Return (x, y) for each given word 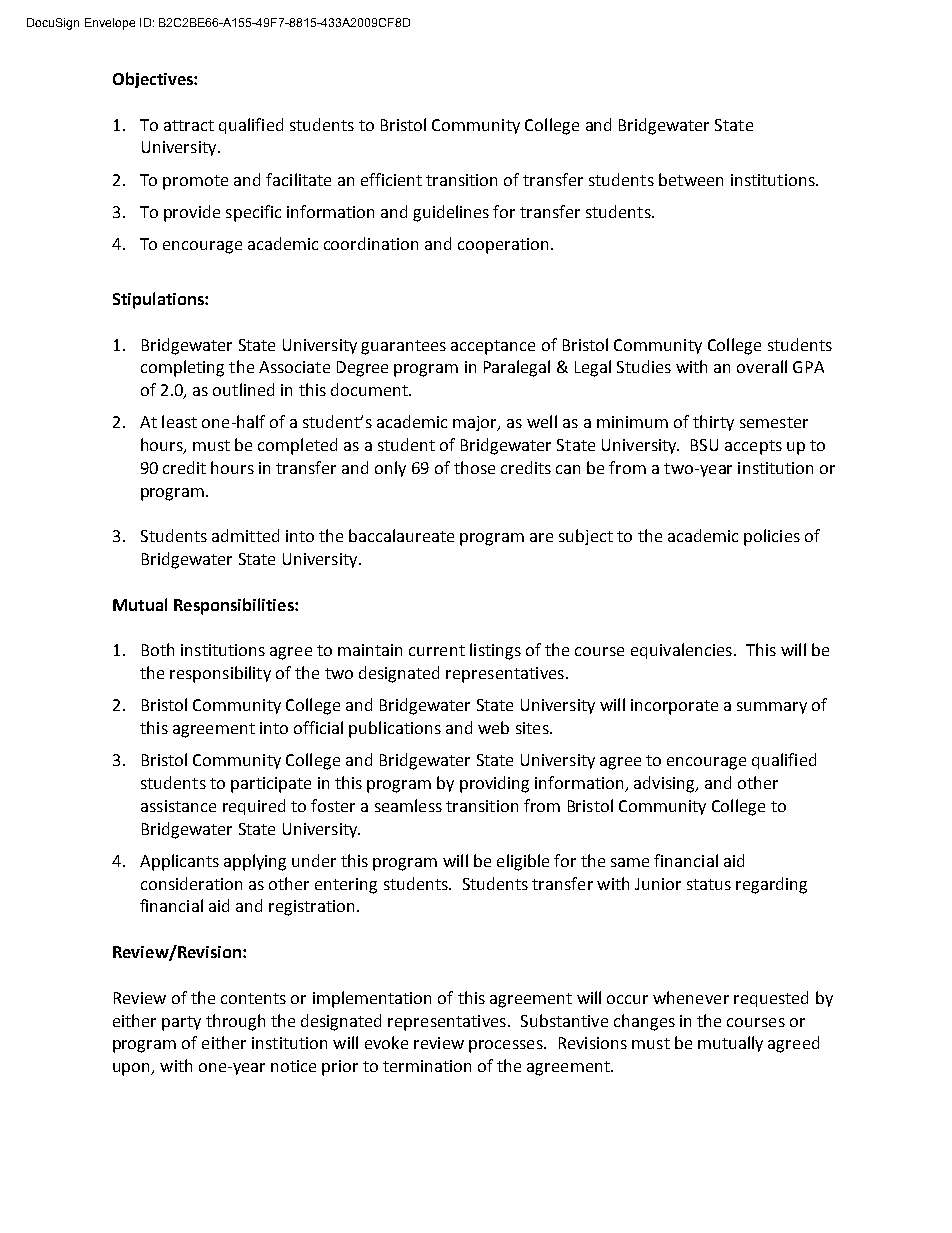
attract (189, 125)
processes (507, 1046)
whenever (691, 997)
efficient (391, 179)
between (691, 179)
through (235, 1022)
